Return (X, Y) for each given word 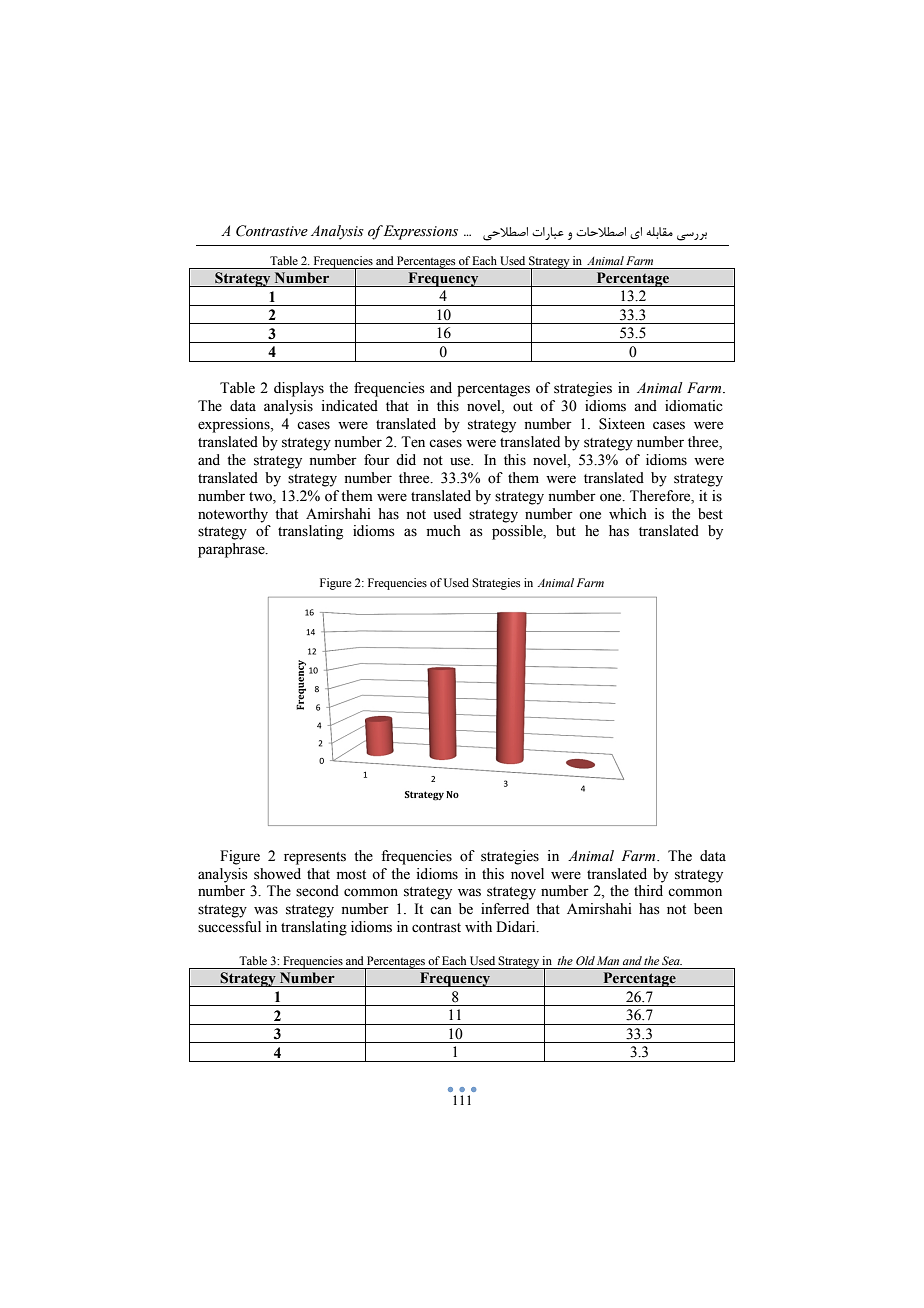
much (444, 530)
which (628, 513)
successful (229, 927)
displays (299, 389)
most (351, 875)
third (648, 890)
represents (315, 858)
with (478, 926)
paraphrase (232, 550)
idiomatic (694, 406)
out (523, 407)
